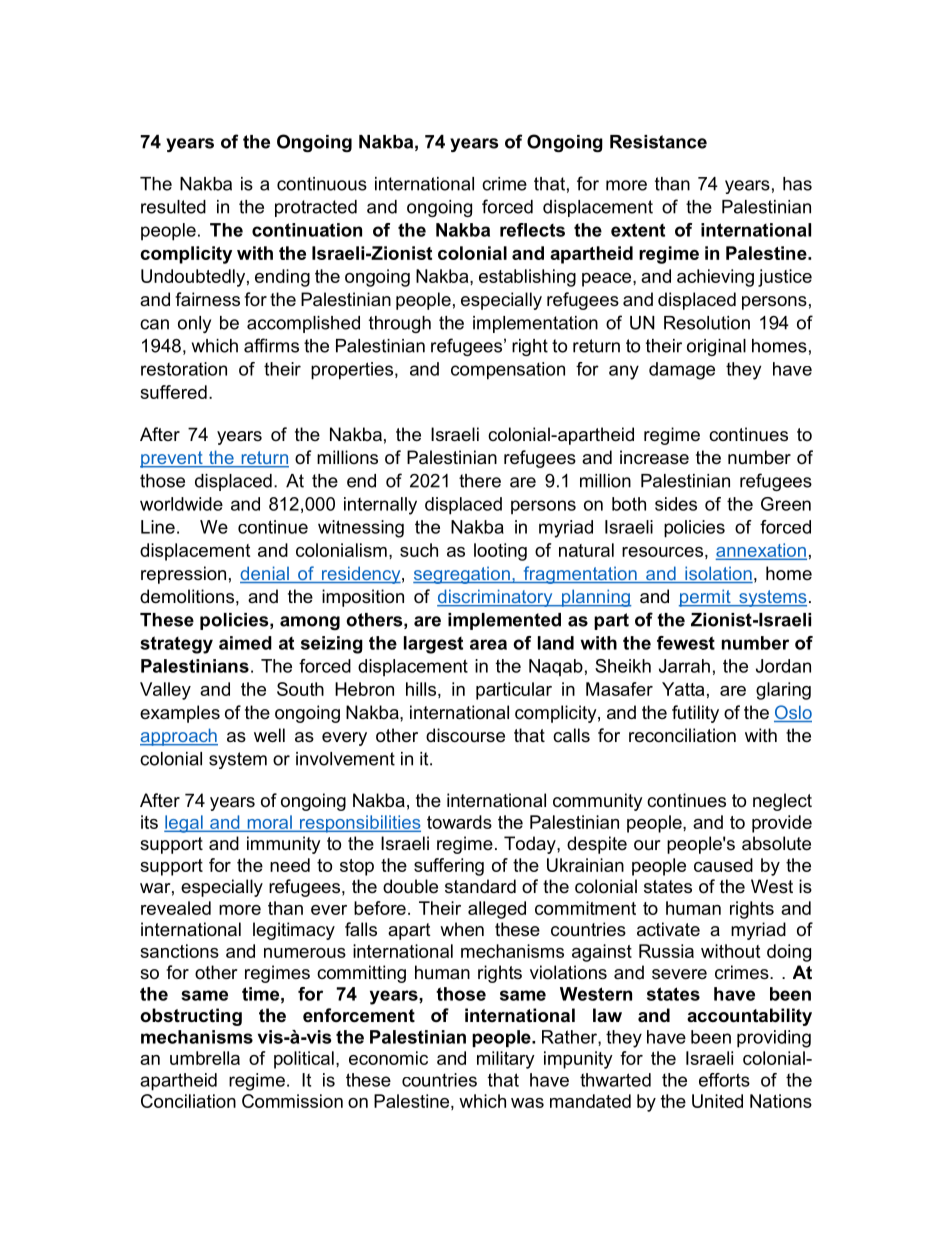 This page has width=952, height=1233. Describe the element at coordinates (706, 598) in the page. I see `permit` at that location.
